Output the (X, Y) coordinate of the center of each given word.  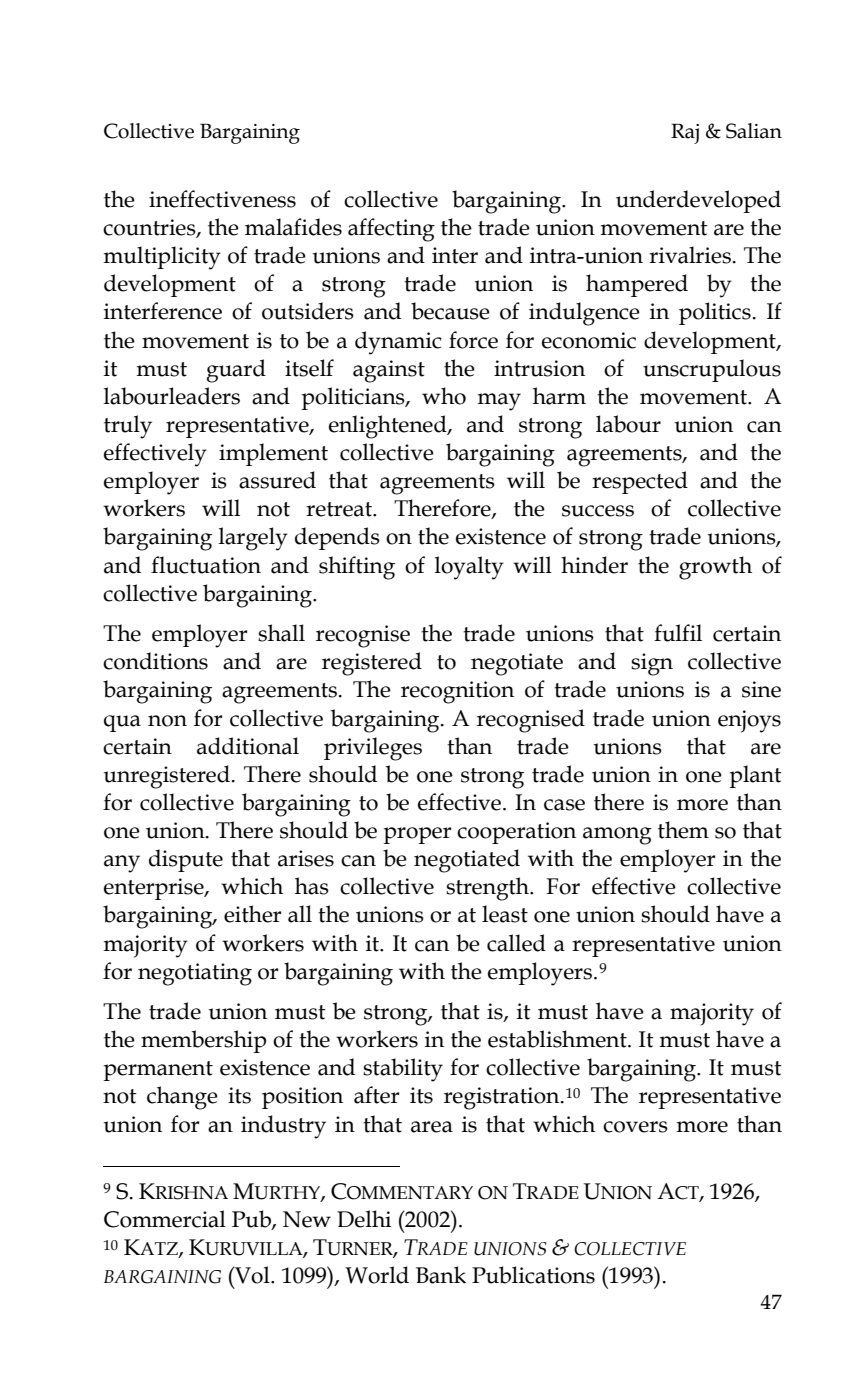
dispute (186, 860)
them (683, 830)
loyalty (469, 568)
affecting (391, 230)
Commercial (165, 1219)
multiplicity (162, 258)
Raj (685, 133)
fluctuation (206, 565)
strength (488, 889)
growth (715, 568)
